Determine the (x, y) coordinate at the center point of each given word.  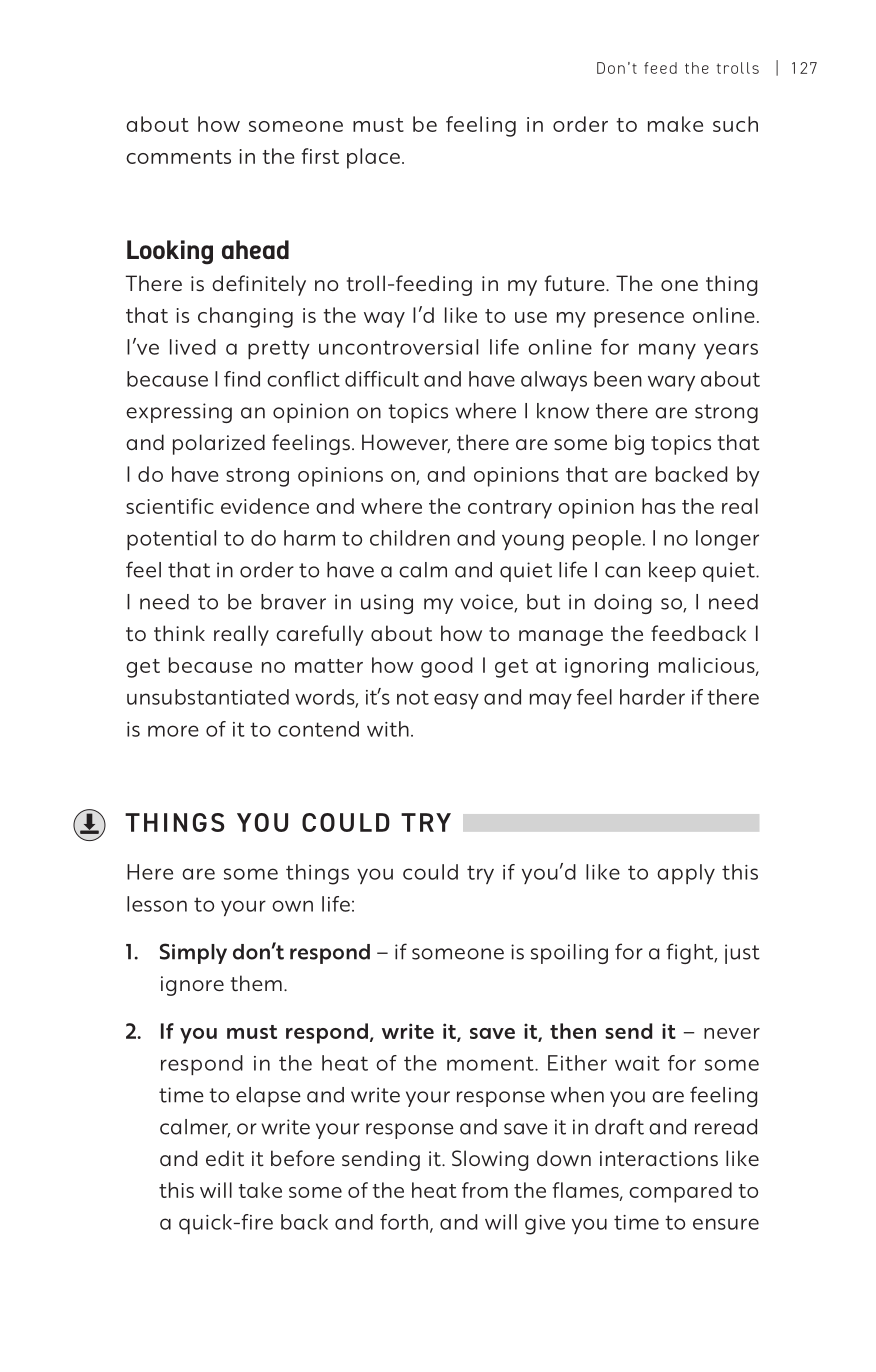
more (173, 731)
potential (171, 540)
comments (178, 157)
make (675, 124)
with (388, 729)
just (742, 954)
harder (652, 697)
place (373, 158)
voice (487, 603)
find (242, 379)
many (667, 351)
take (260, 1190)
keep (672, 572)
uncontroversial (398, 347)
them (256, 983)
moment (491, 1063)
